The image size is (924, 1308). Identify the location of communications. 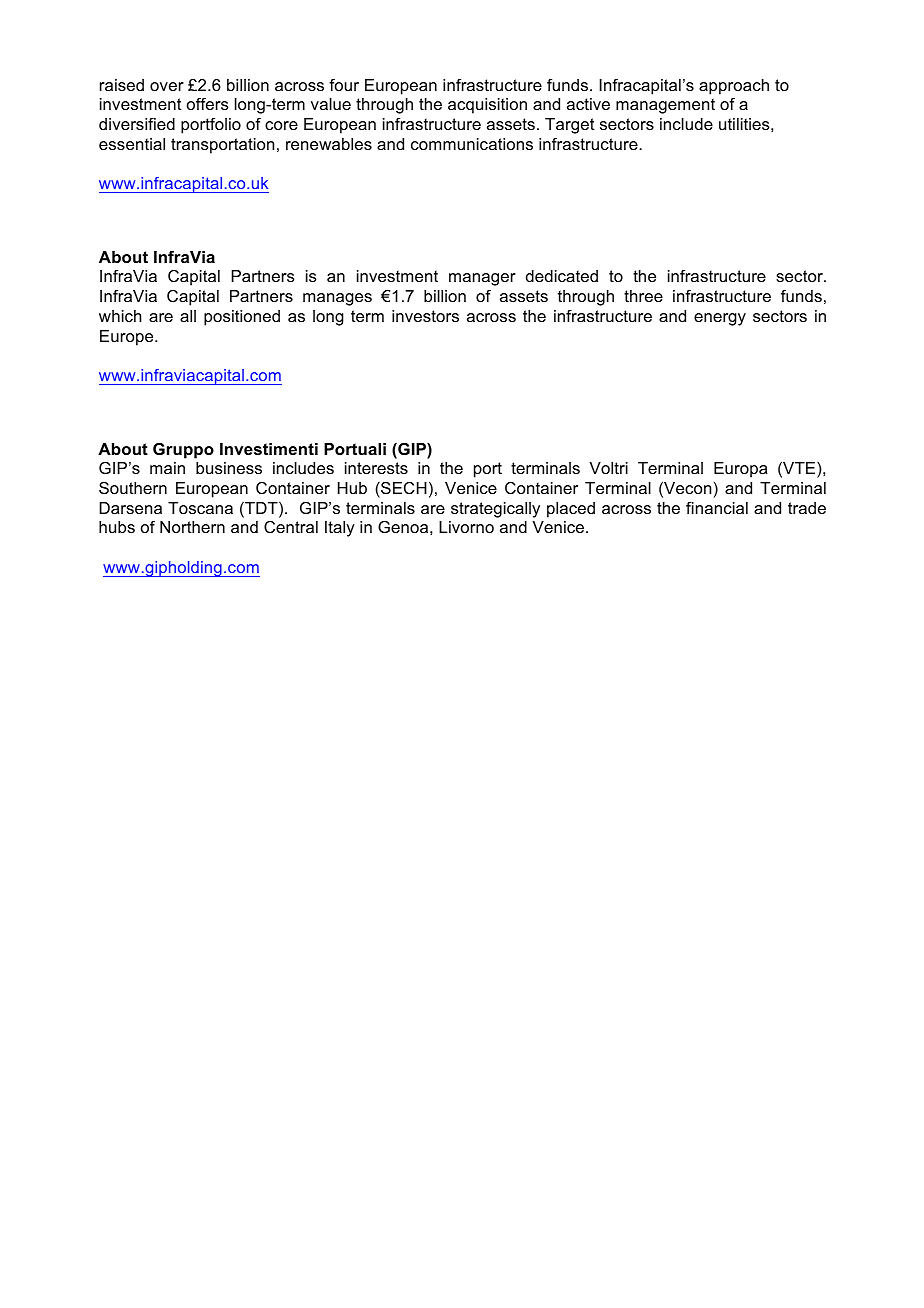
(472, 144).
